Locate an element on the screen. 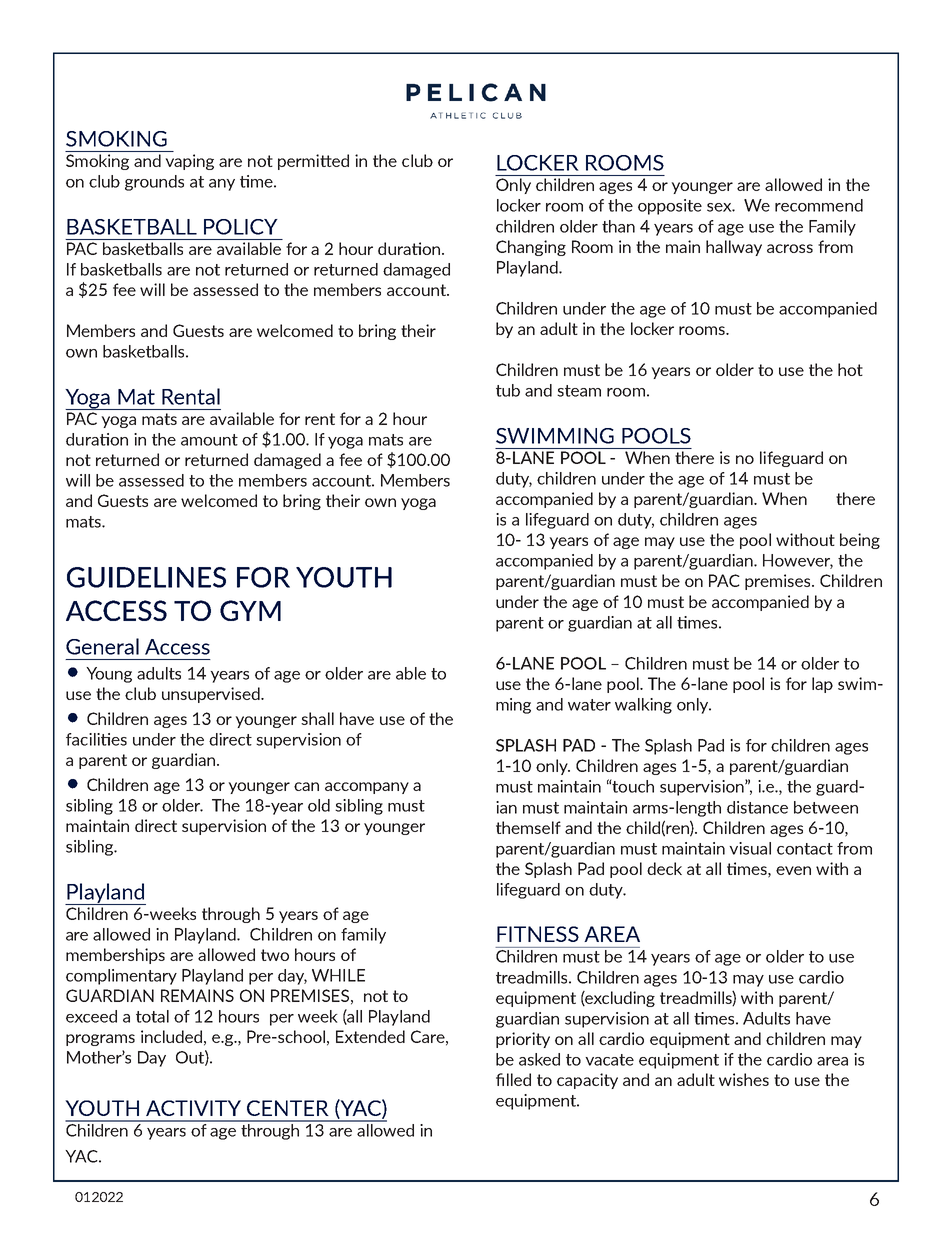  distance is located at coordinates (757, 807).
